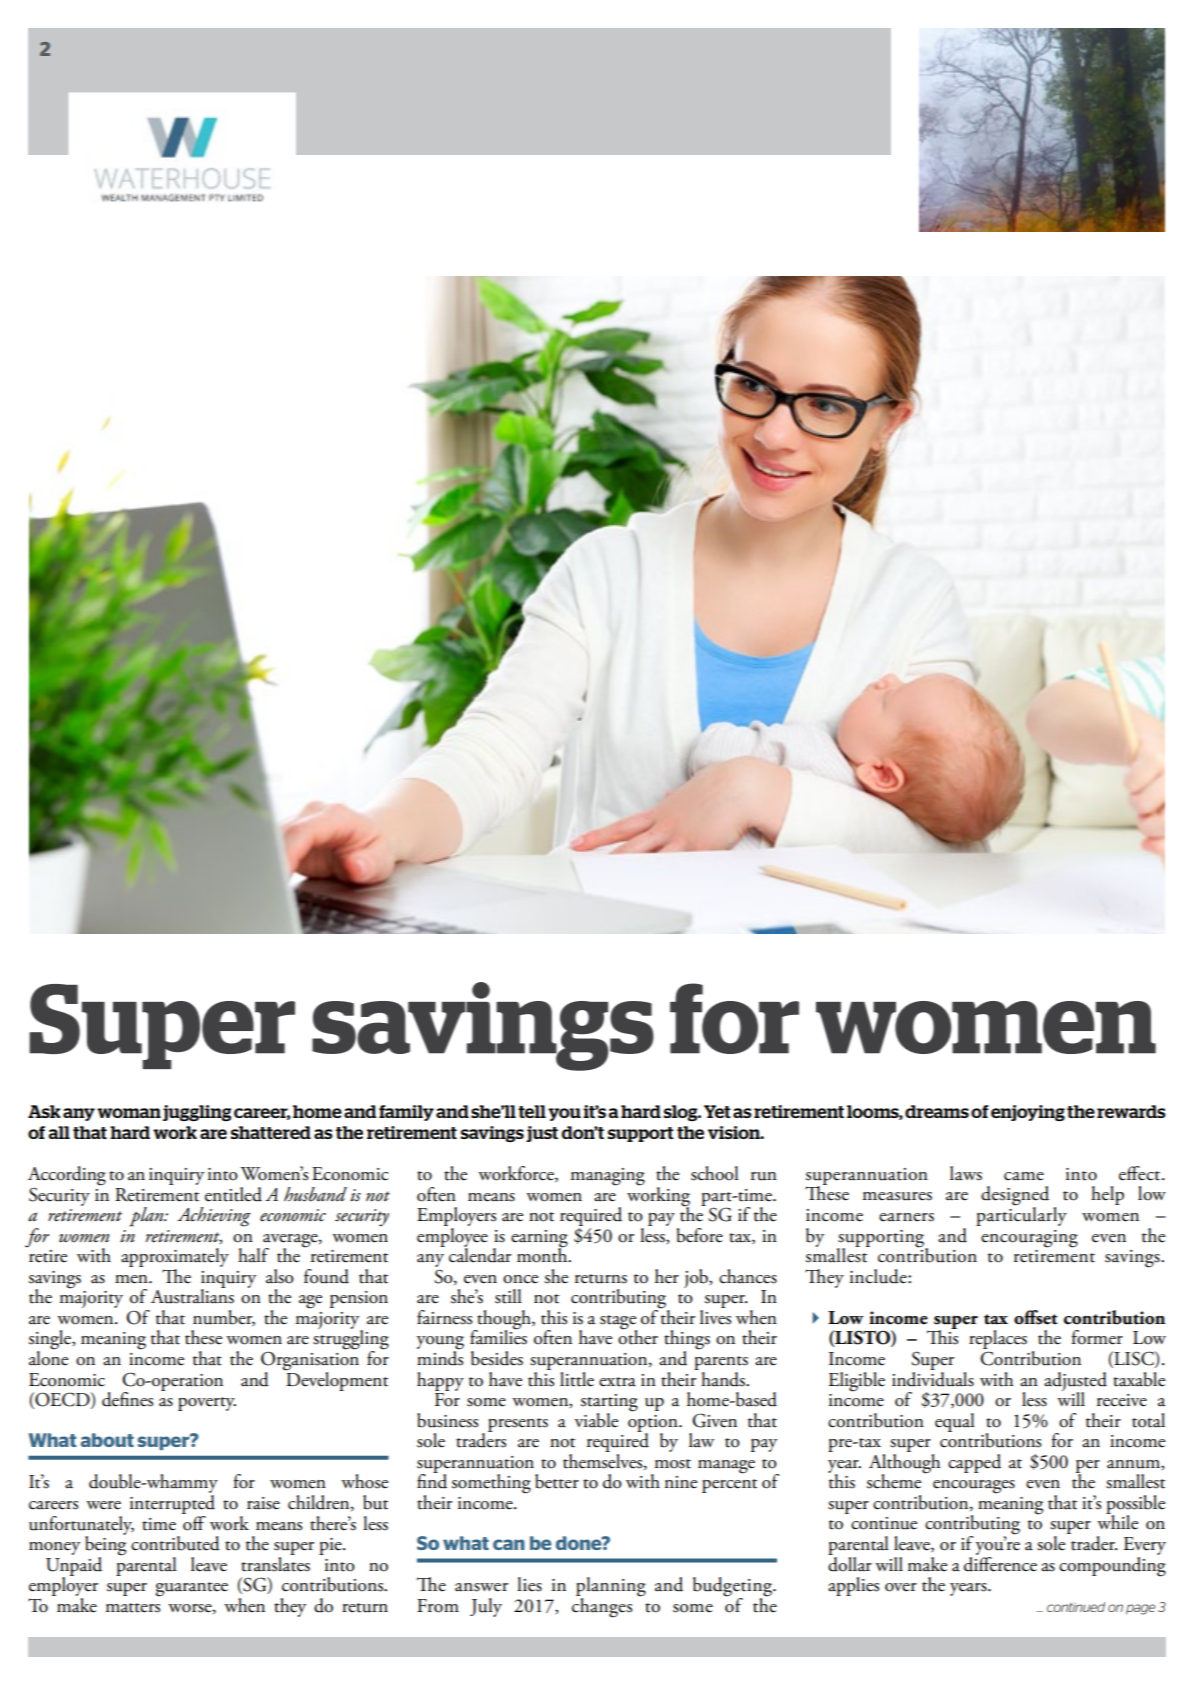 Image resolution: width=1194 pixels, height=1689 pixels. What do you see at coordinates (557, 1481) in the document?
I see `better` at bounding box center [557, 1481].
